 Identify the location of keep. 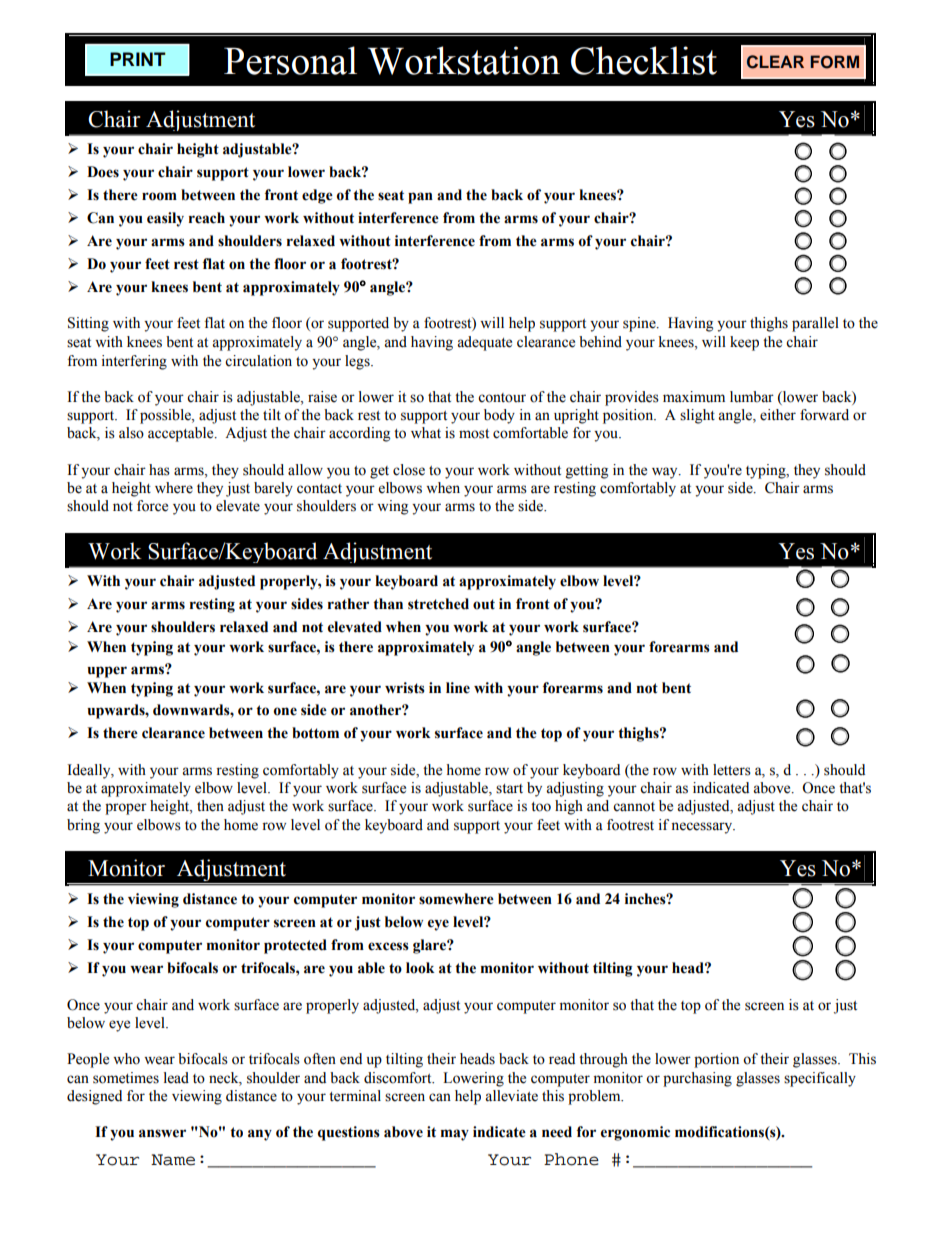
(744, 343).
